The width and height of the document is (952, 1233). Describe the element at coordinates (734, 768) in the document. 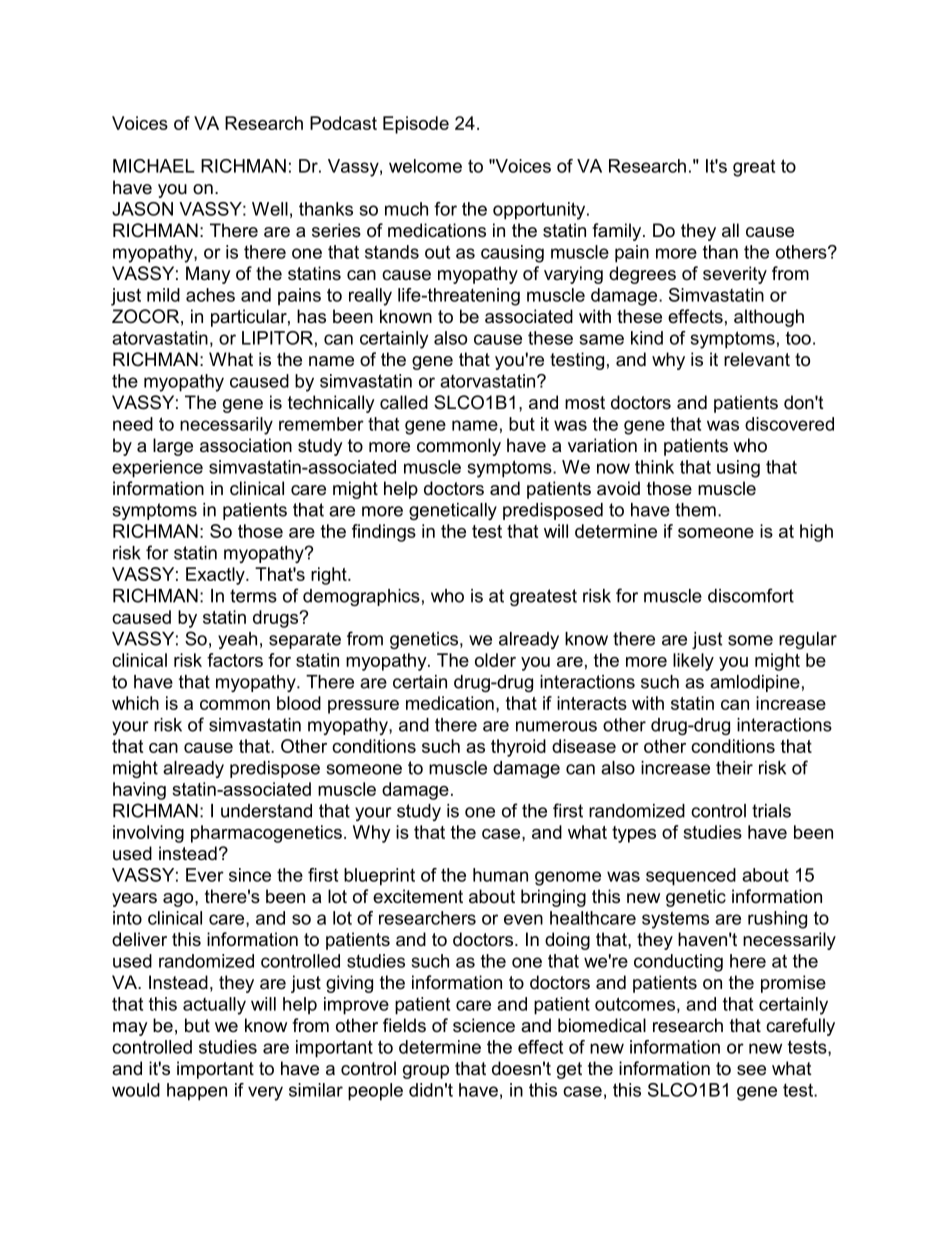

I see `their` at that location.
